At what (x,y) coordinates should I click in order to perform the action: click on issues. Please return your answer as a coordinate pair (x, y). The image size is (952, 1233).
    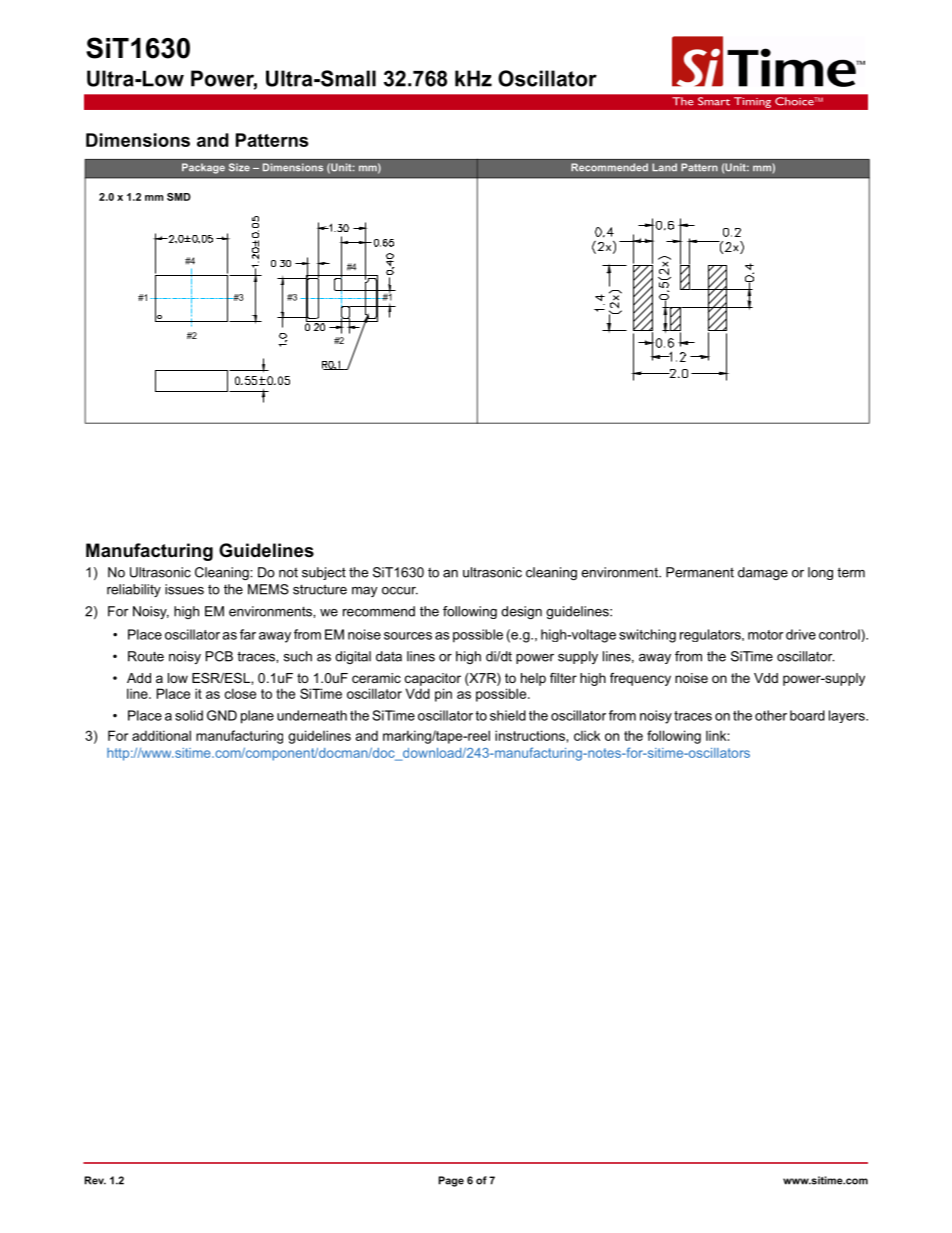
    Looking at the image, I should click on (184, 589).
